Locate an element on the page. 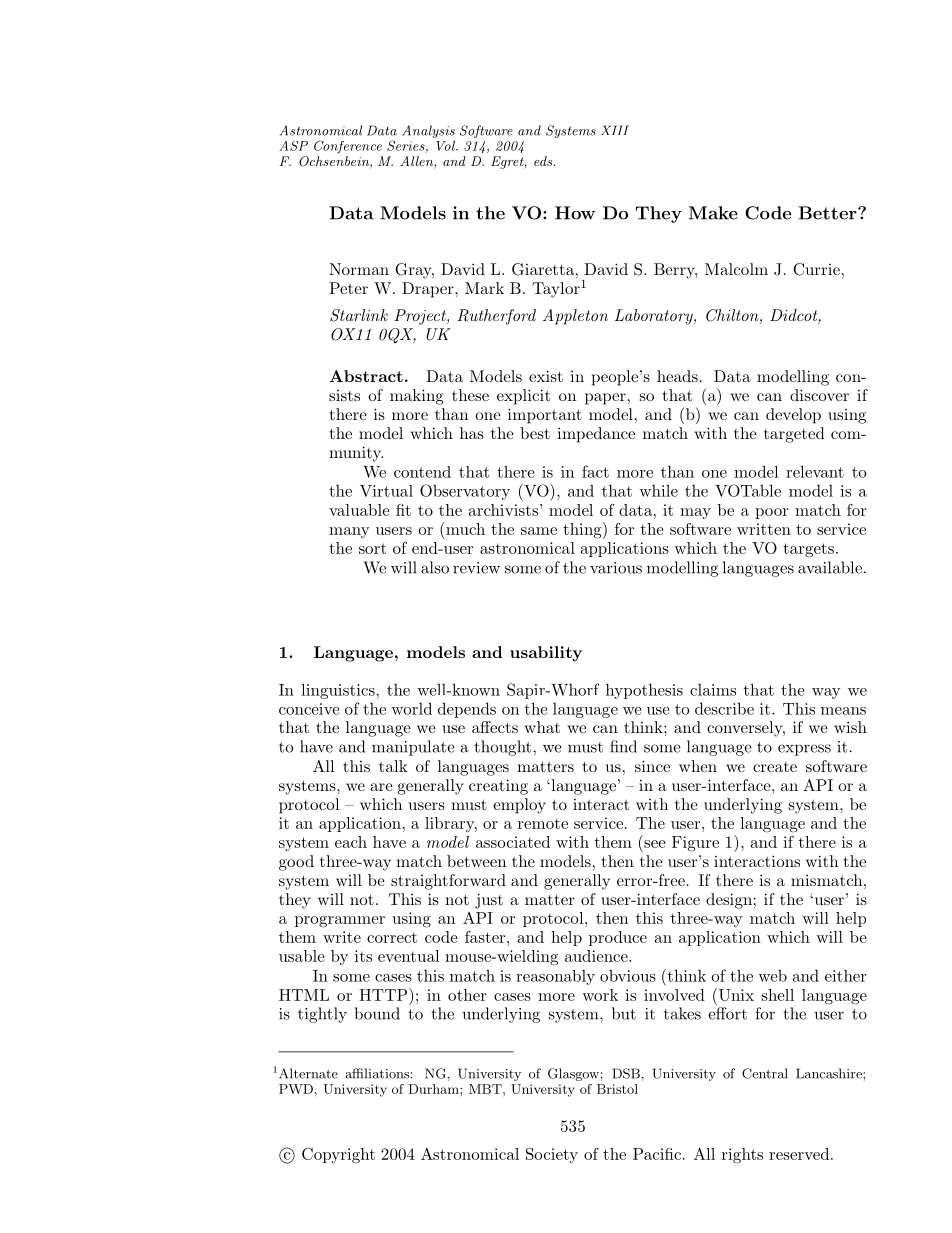  Conference is located at coordinates (348, 147).
